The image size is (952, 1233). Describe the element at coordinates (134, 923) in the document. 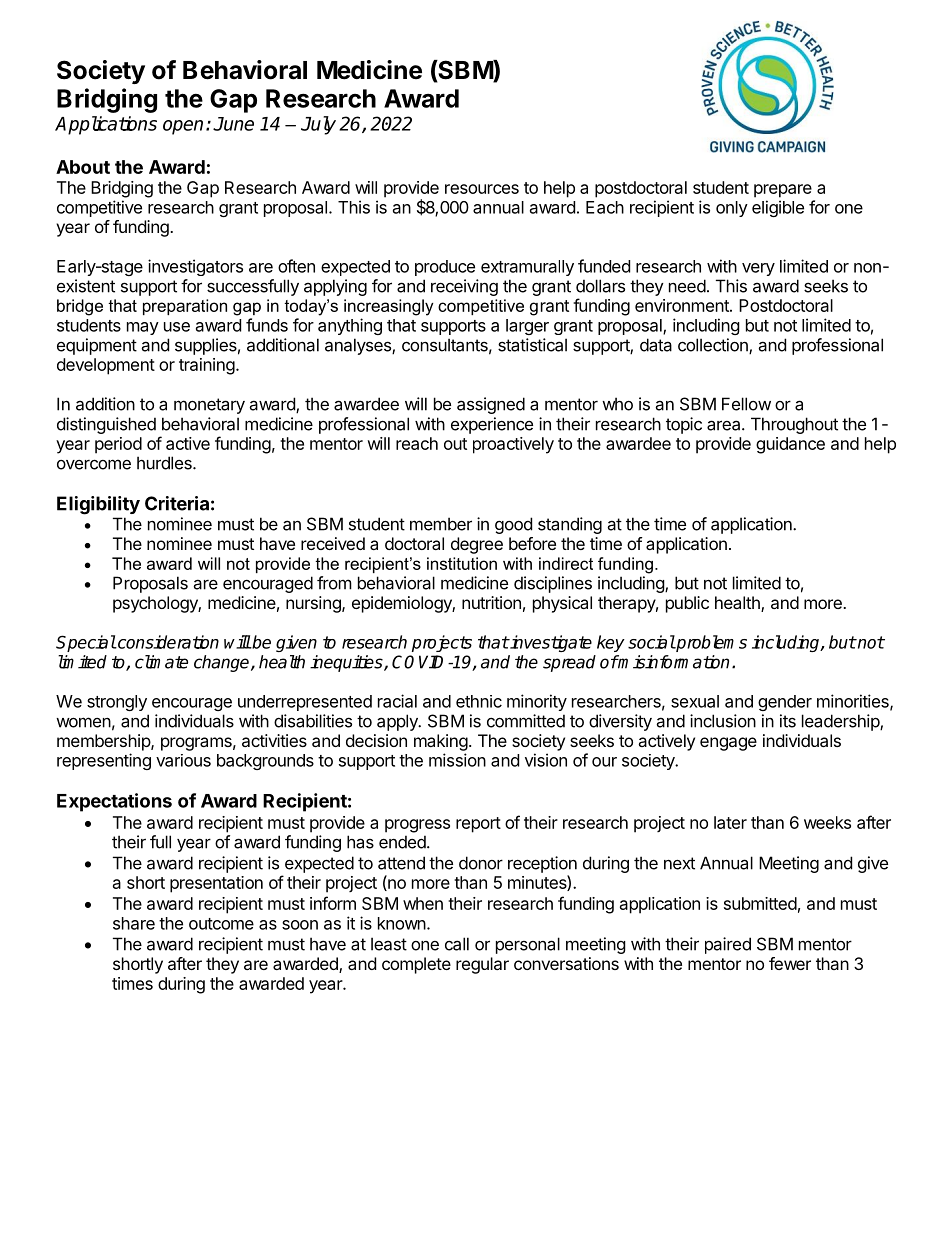

I see `share` at that location.
